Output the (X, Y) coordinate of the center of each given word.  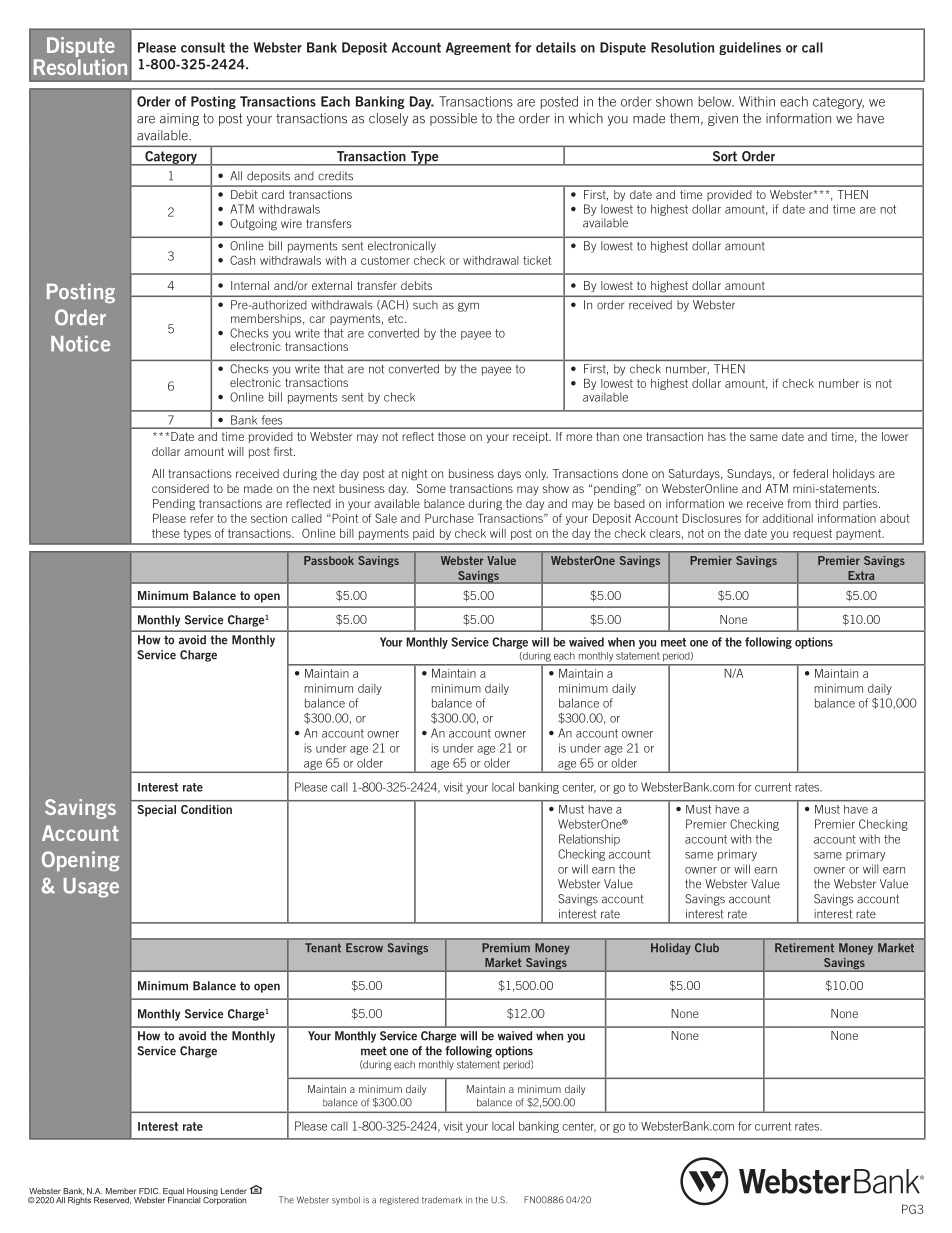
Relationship (589, 840)
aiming (179, 119)
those (452, 436)
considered (180, 488)
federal (810, 473)
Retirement (804, 948)
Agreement (478, 48)
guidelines (750, 48)
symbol (346, 1200)
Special (157, 810)
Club (707, 948)
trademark (442, 1200)
